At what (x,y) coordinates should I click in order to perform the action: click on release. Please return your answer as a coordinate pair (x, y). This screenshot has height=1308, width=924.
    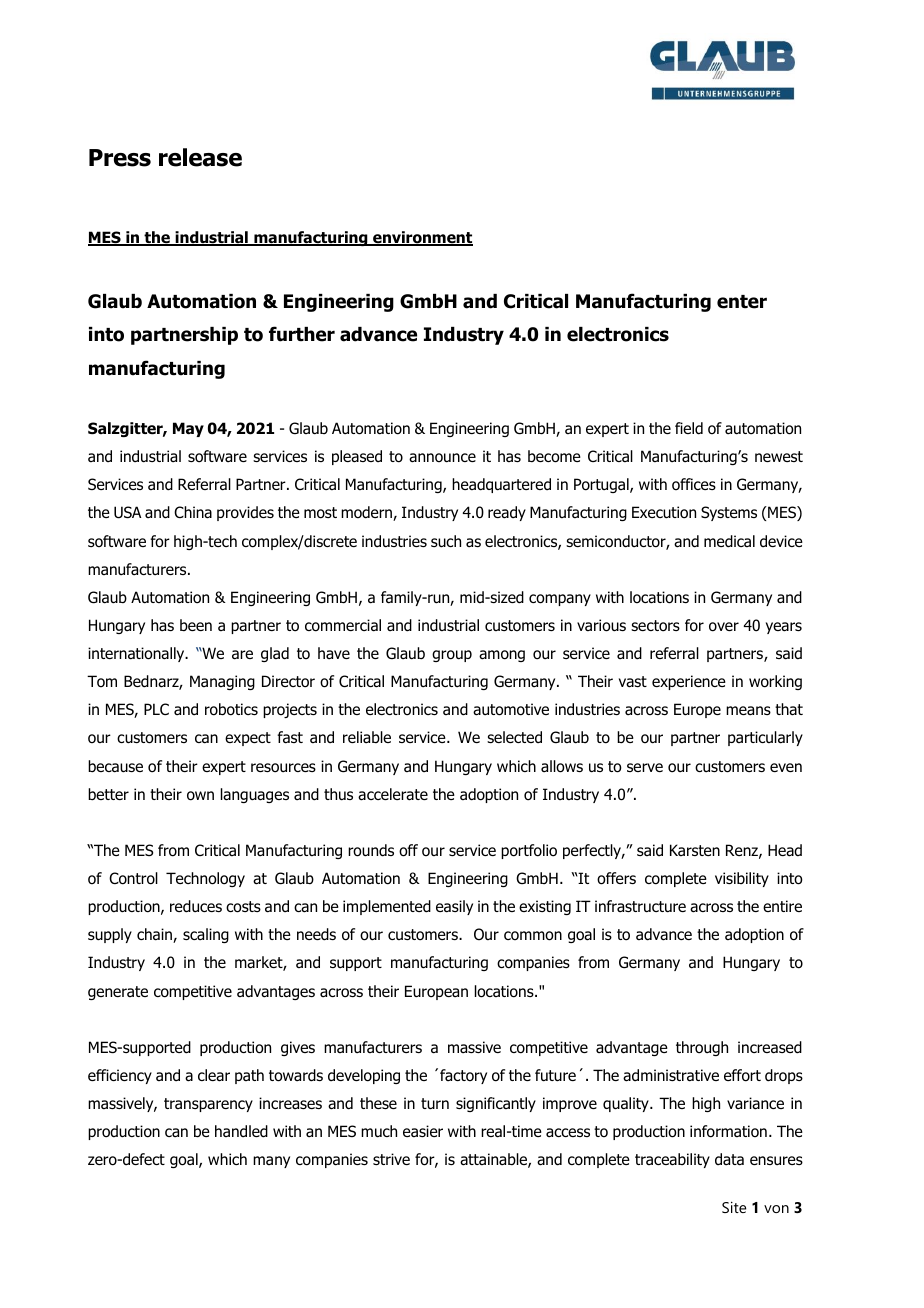
    Looking at the image, I should click on (200, 157).
